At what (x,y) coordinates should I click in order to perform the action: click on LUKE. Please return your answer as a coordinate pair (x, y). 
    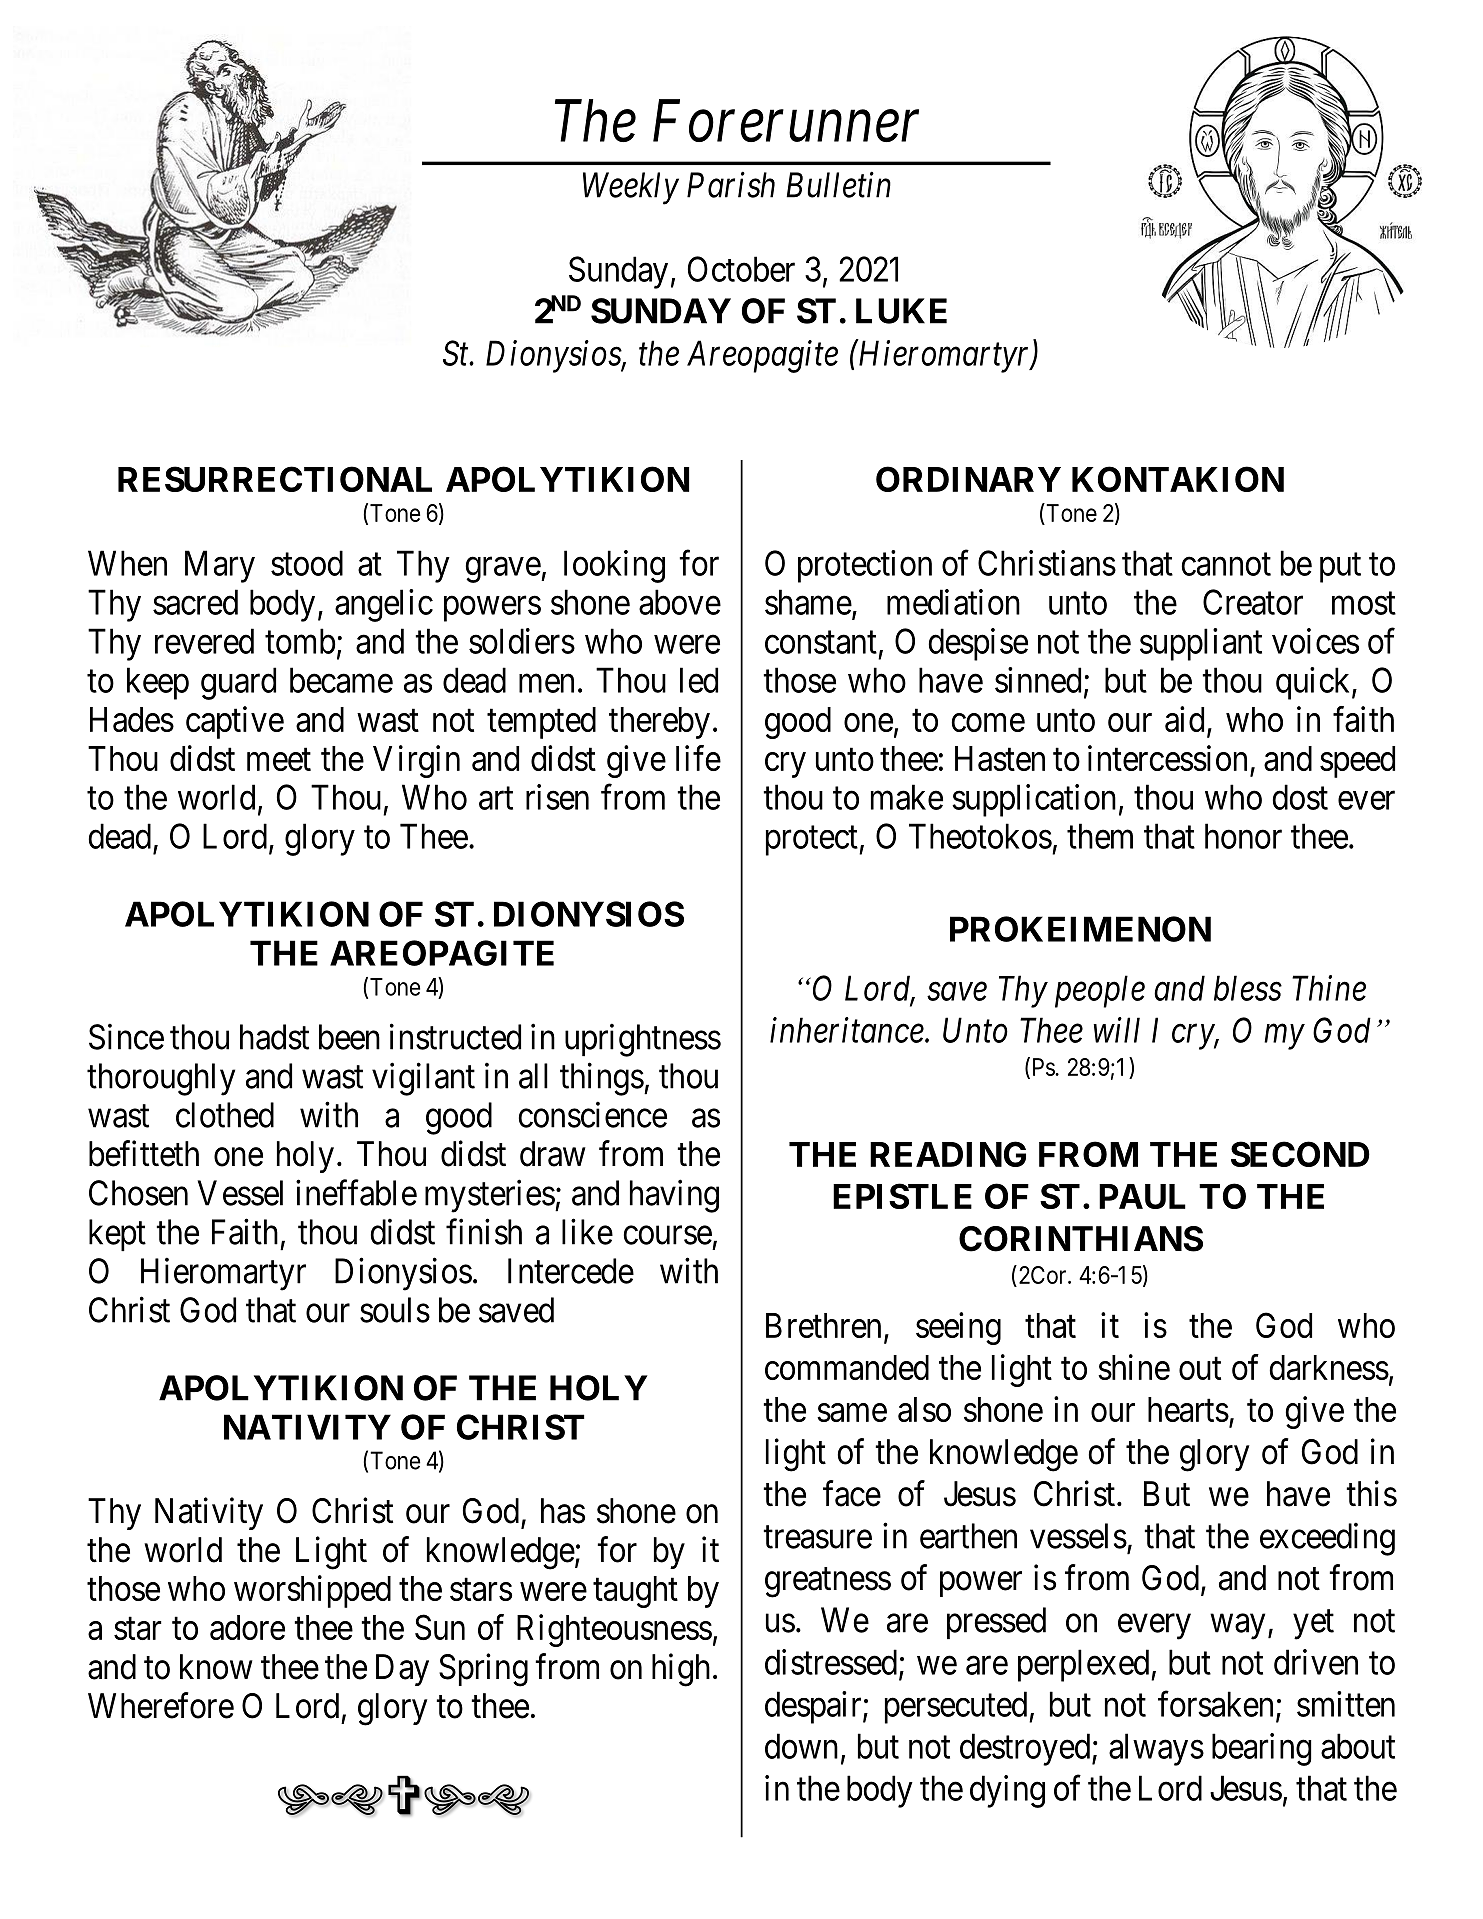
    Looking at the image, I should click on (901, 311).
